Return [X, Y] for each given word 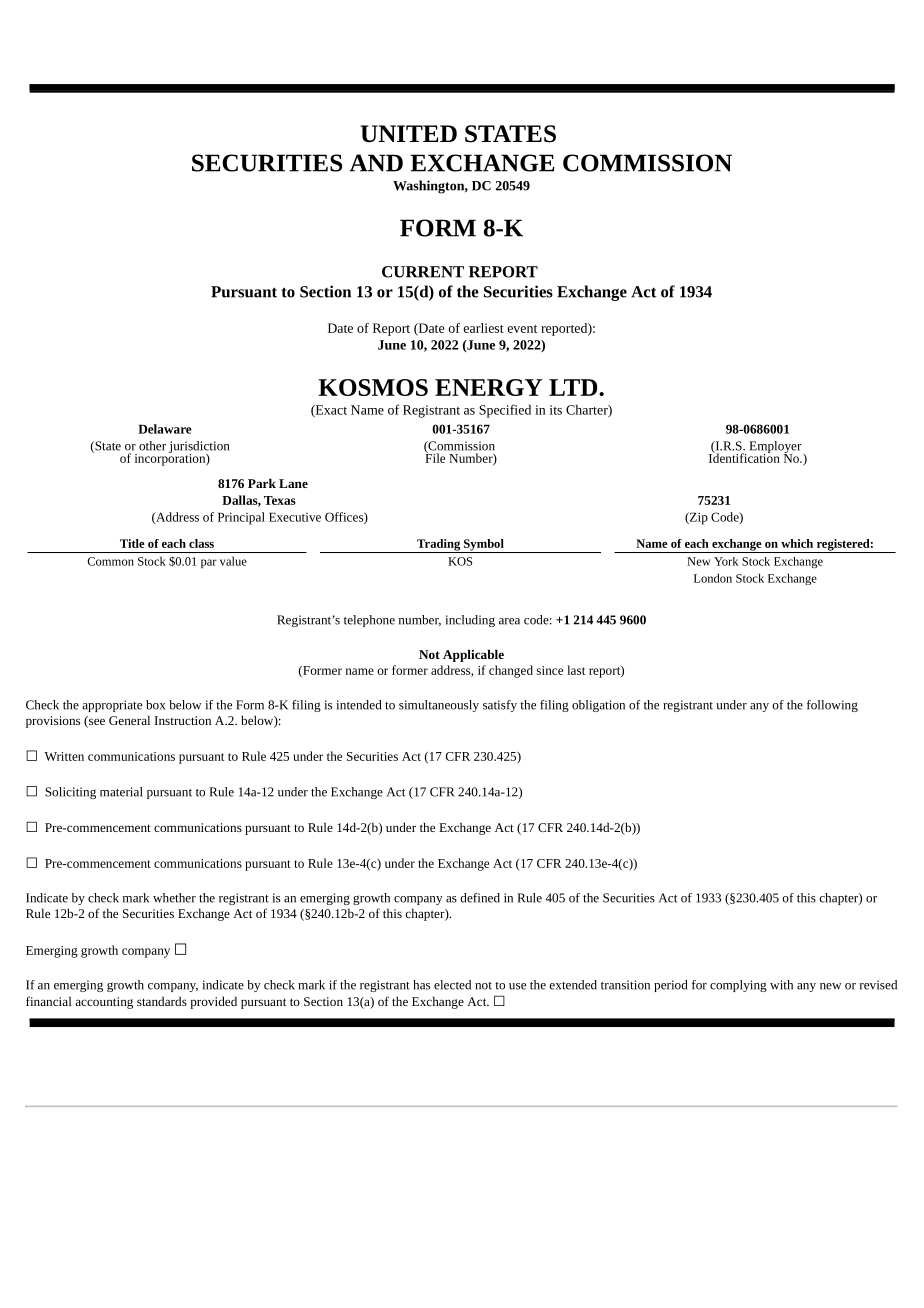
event [522, 329]
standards [162, 1001]
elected [452, 985]
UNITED [409, 134]
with [781, 985]
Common [110, 561]
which [797, 543]
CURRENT [423, 272]
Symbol [484, 546]
